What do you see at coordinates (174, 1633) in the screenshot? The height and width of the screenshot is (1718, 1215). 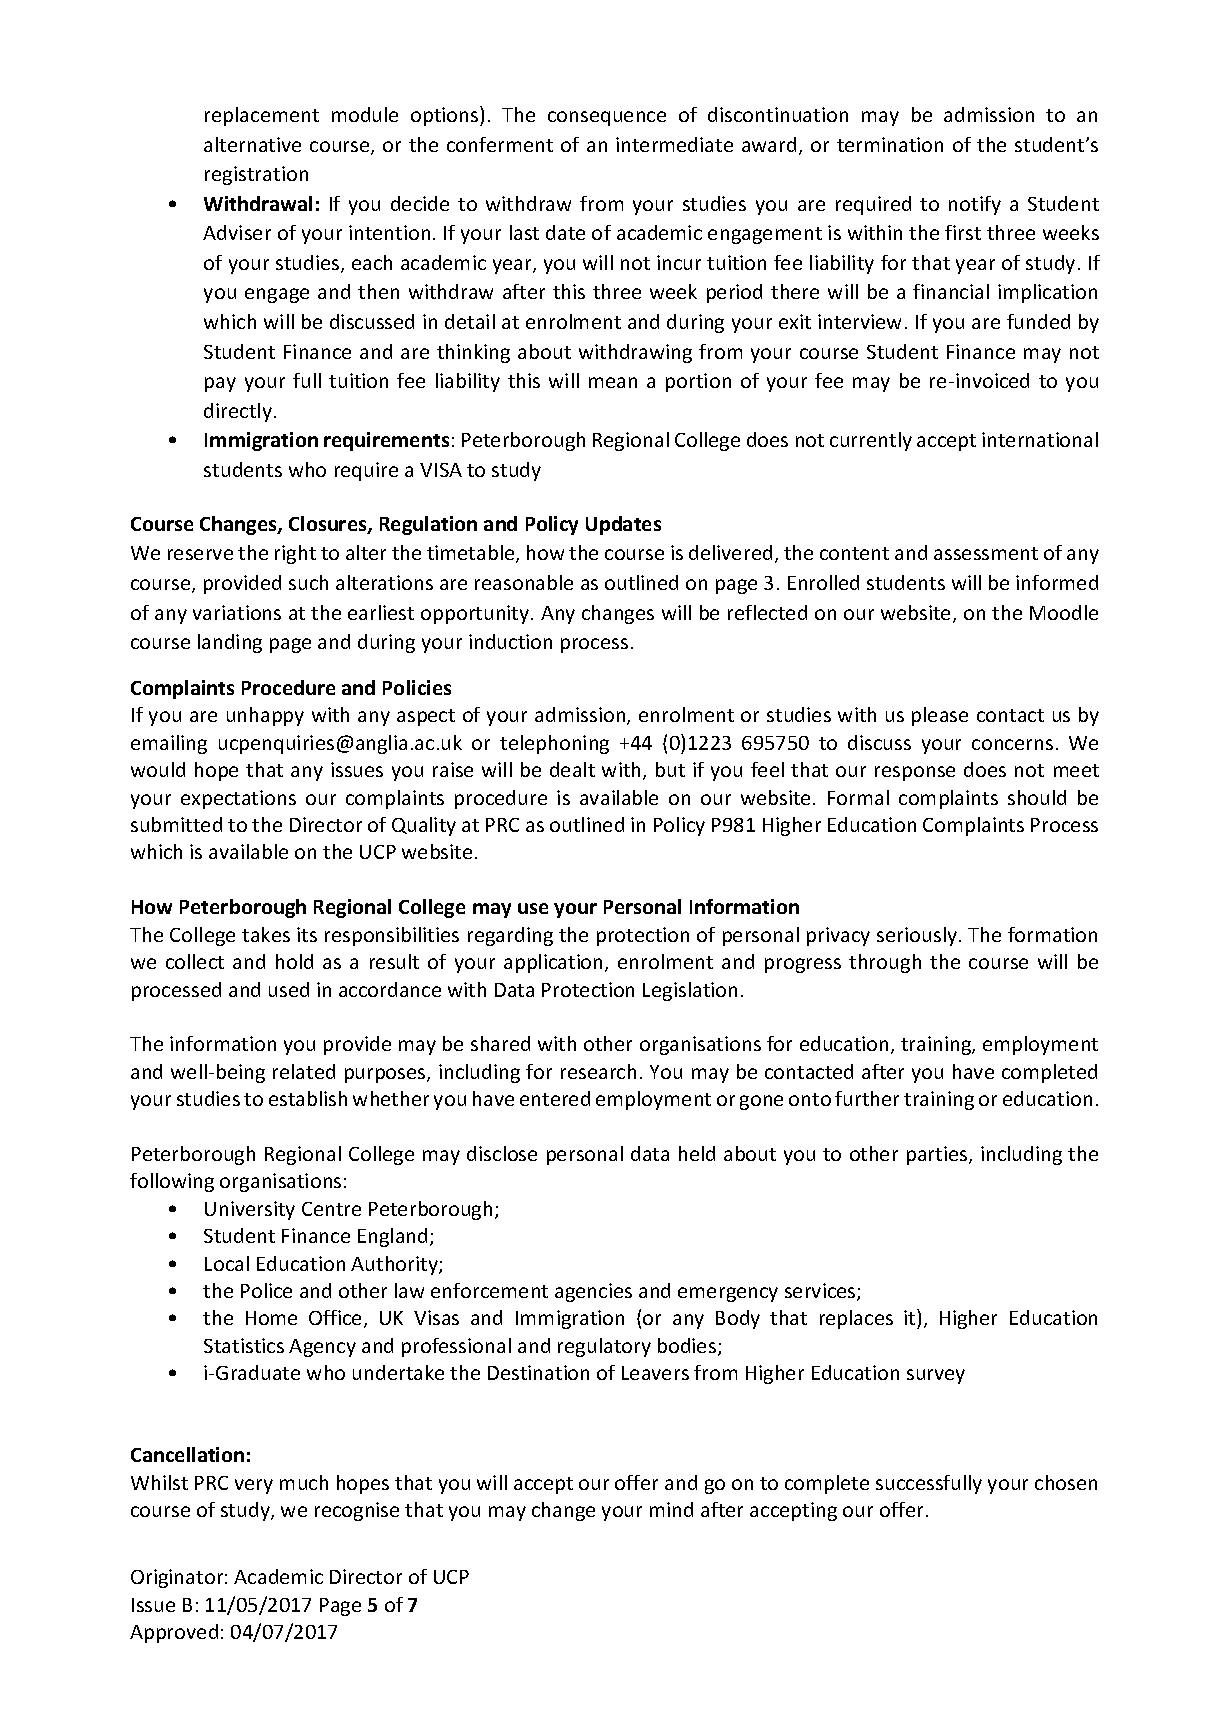 I see `Approved` at bounding box center [174, 1633].
